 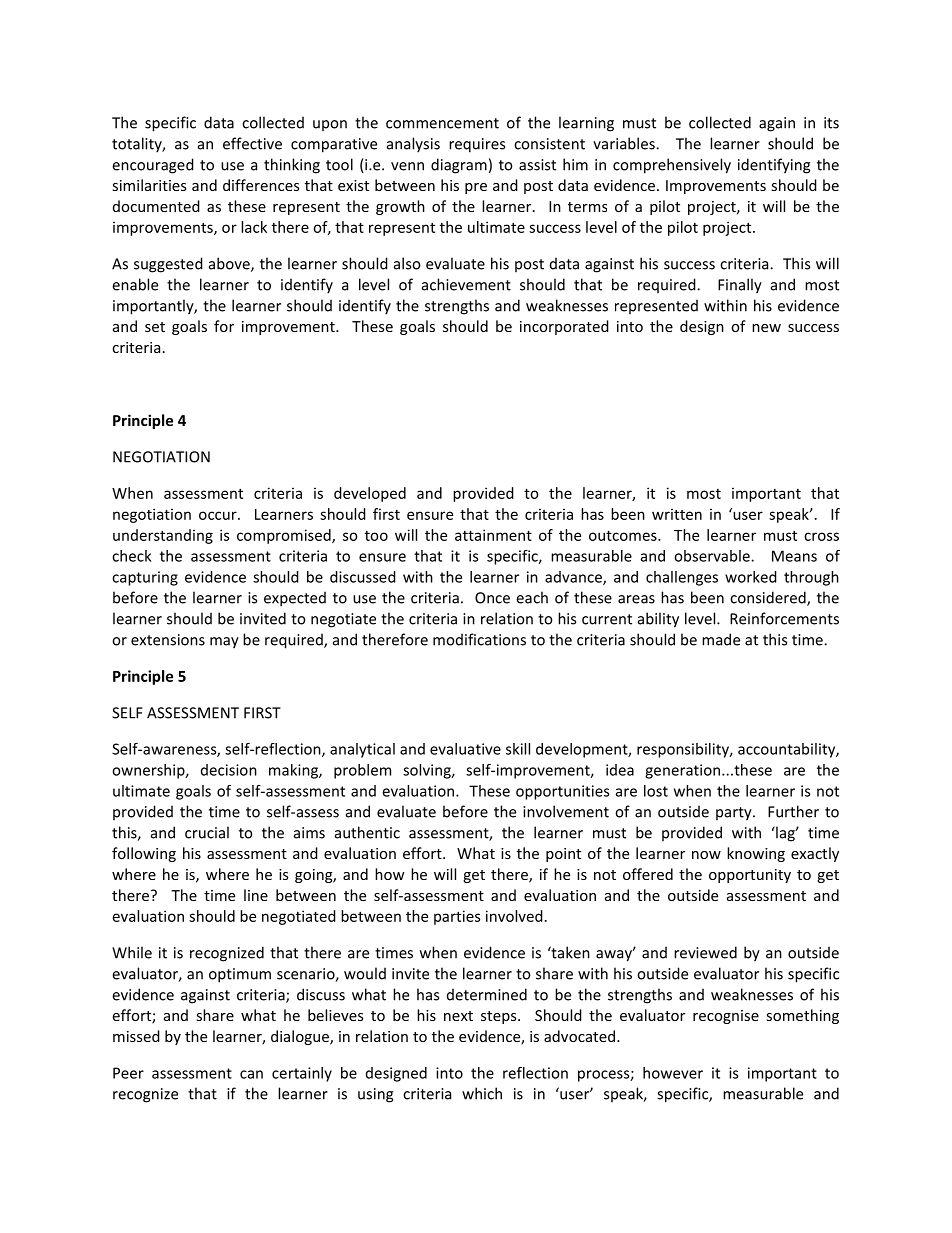 I want to click on can, so click(x=251, y=1074).
